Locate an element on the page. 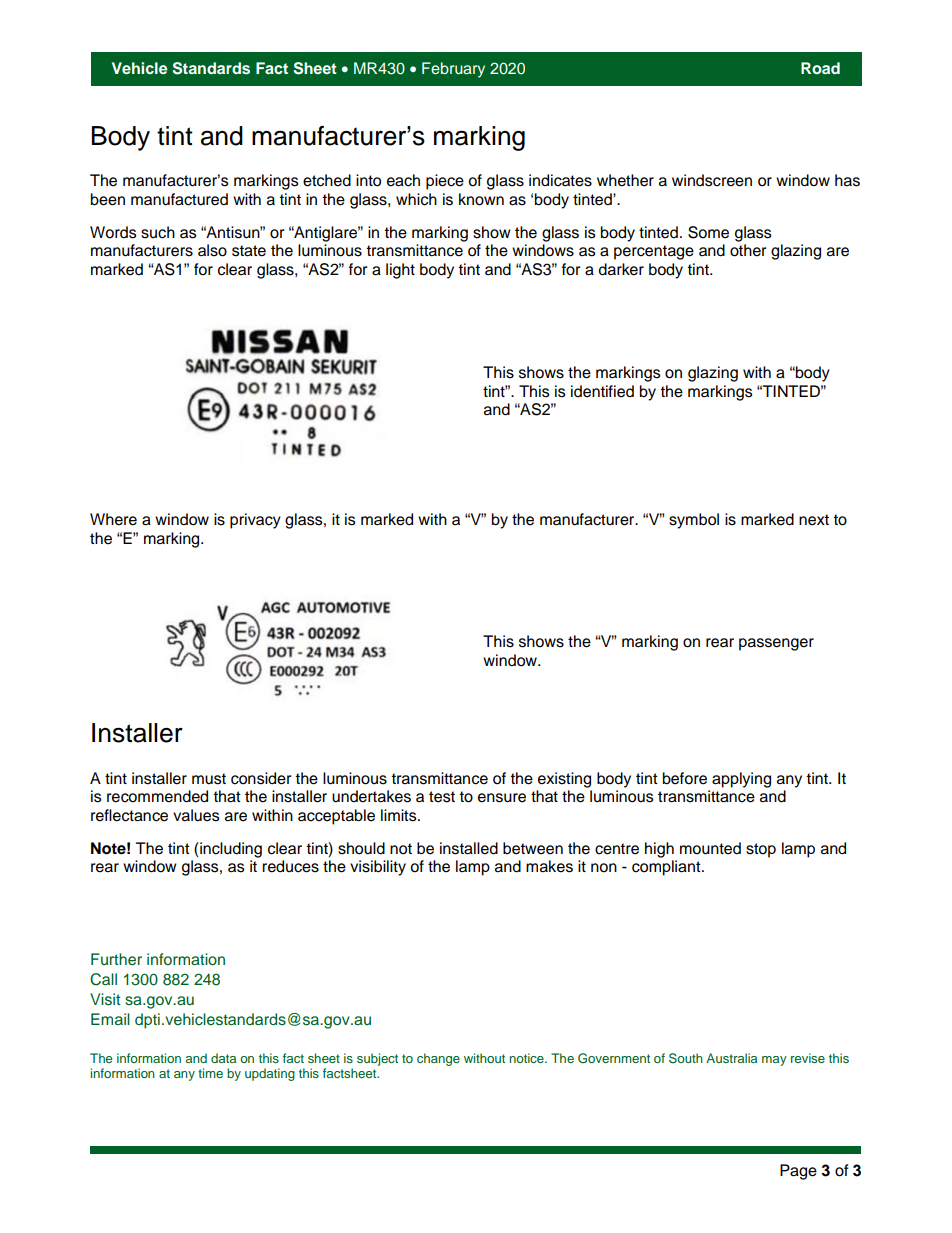 This page has height=1233, width=952. been is located at coordinates (108, 199).
